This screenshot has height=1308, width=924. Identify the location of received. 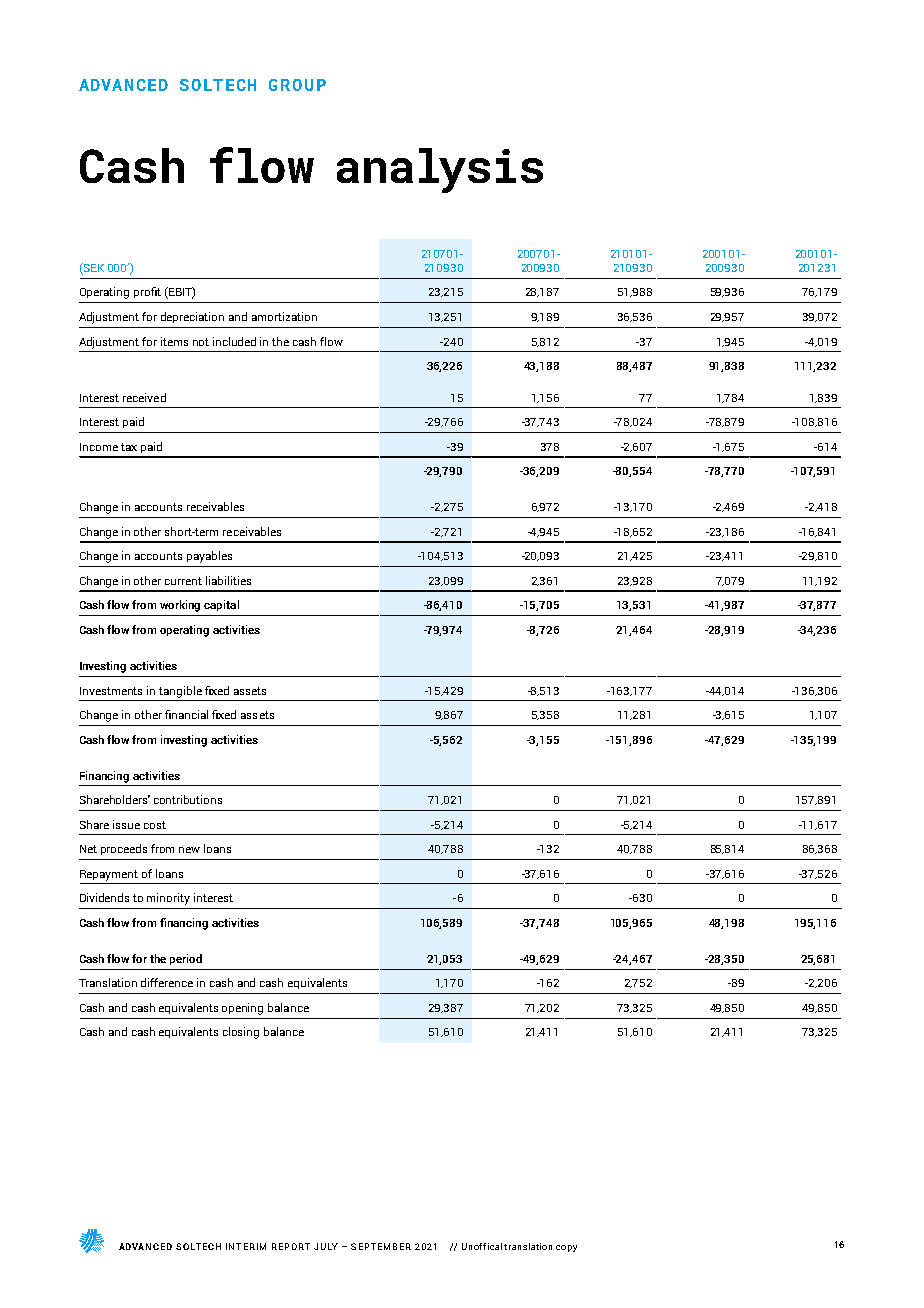
(144, 397).
